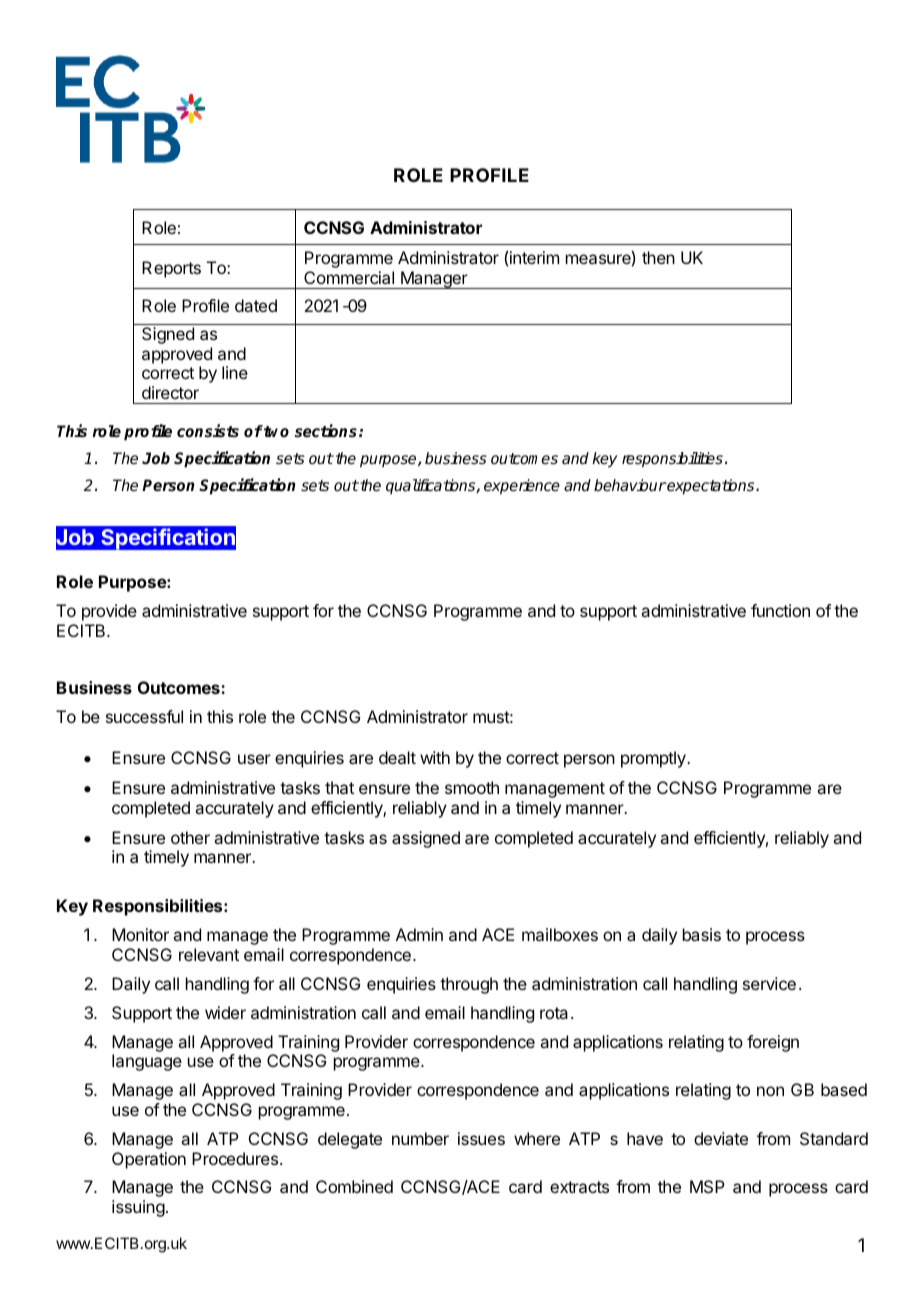 The image size is (924, 1308). I want to click on other, so click(190, 837).
